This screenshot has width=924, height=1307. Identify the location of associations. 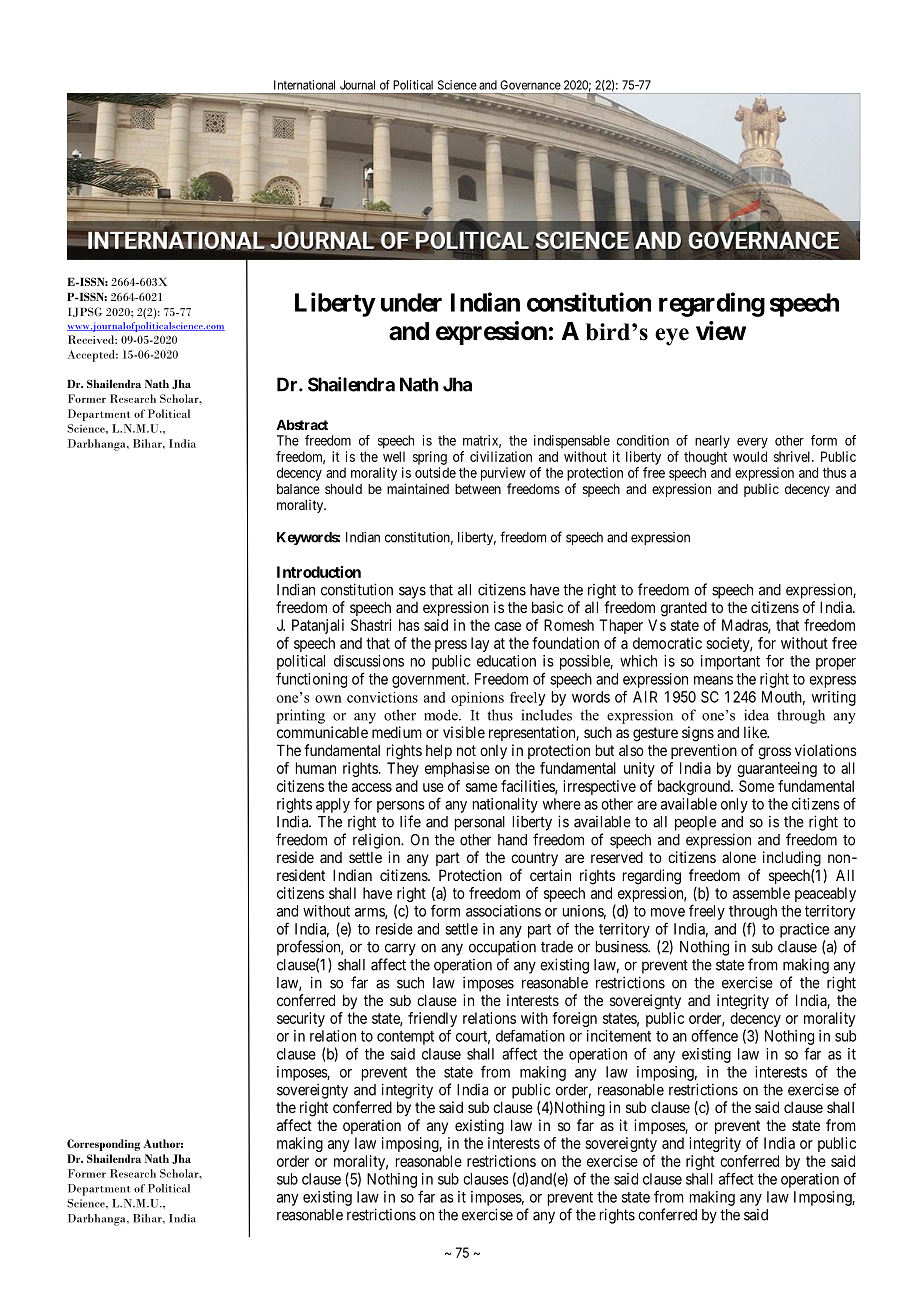
(503, 911).
